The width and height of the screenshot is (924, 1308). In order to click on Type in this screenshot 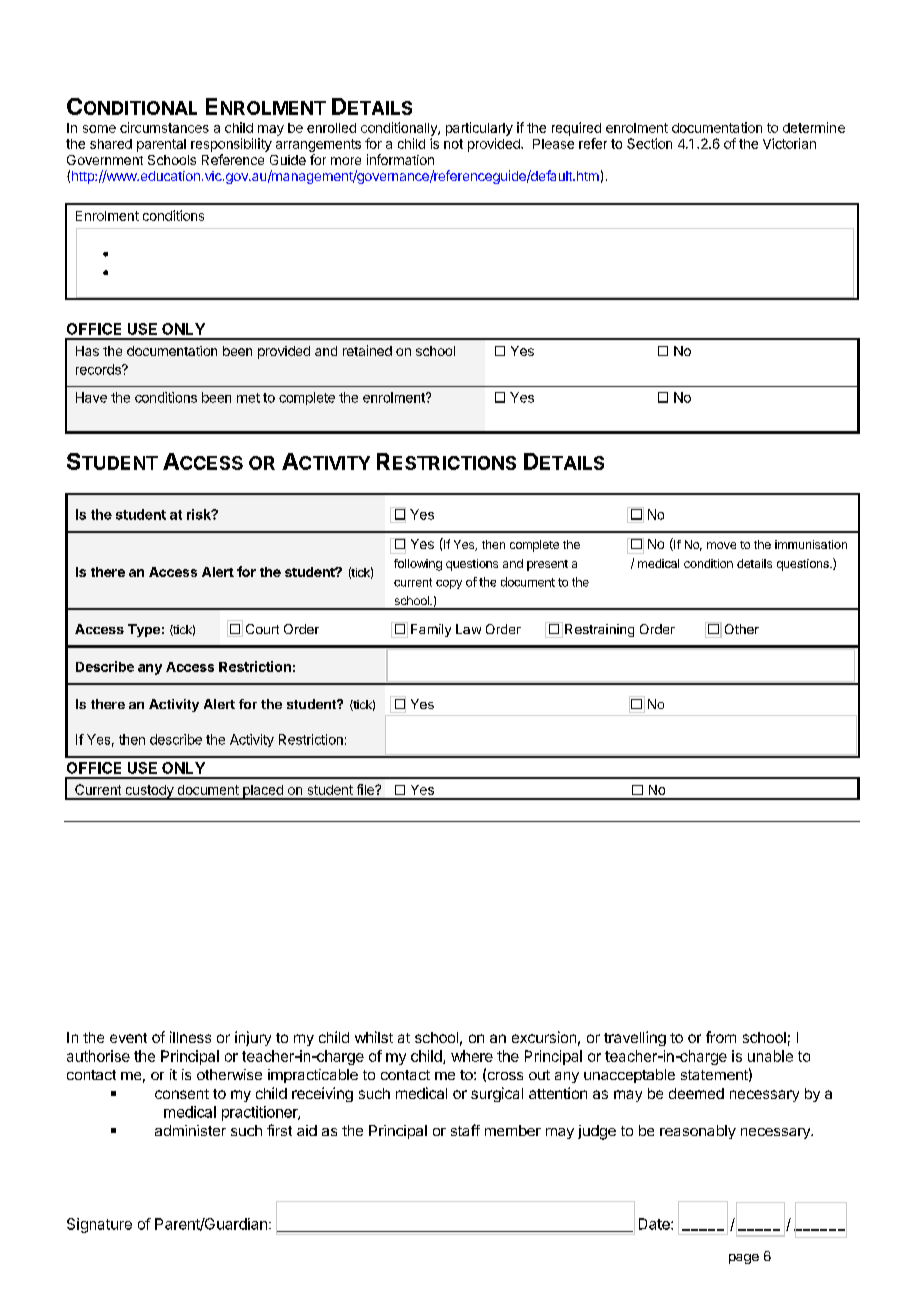, I will do `click(144, 630)`.
